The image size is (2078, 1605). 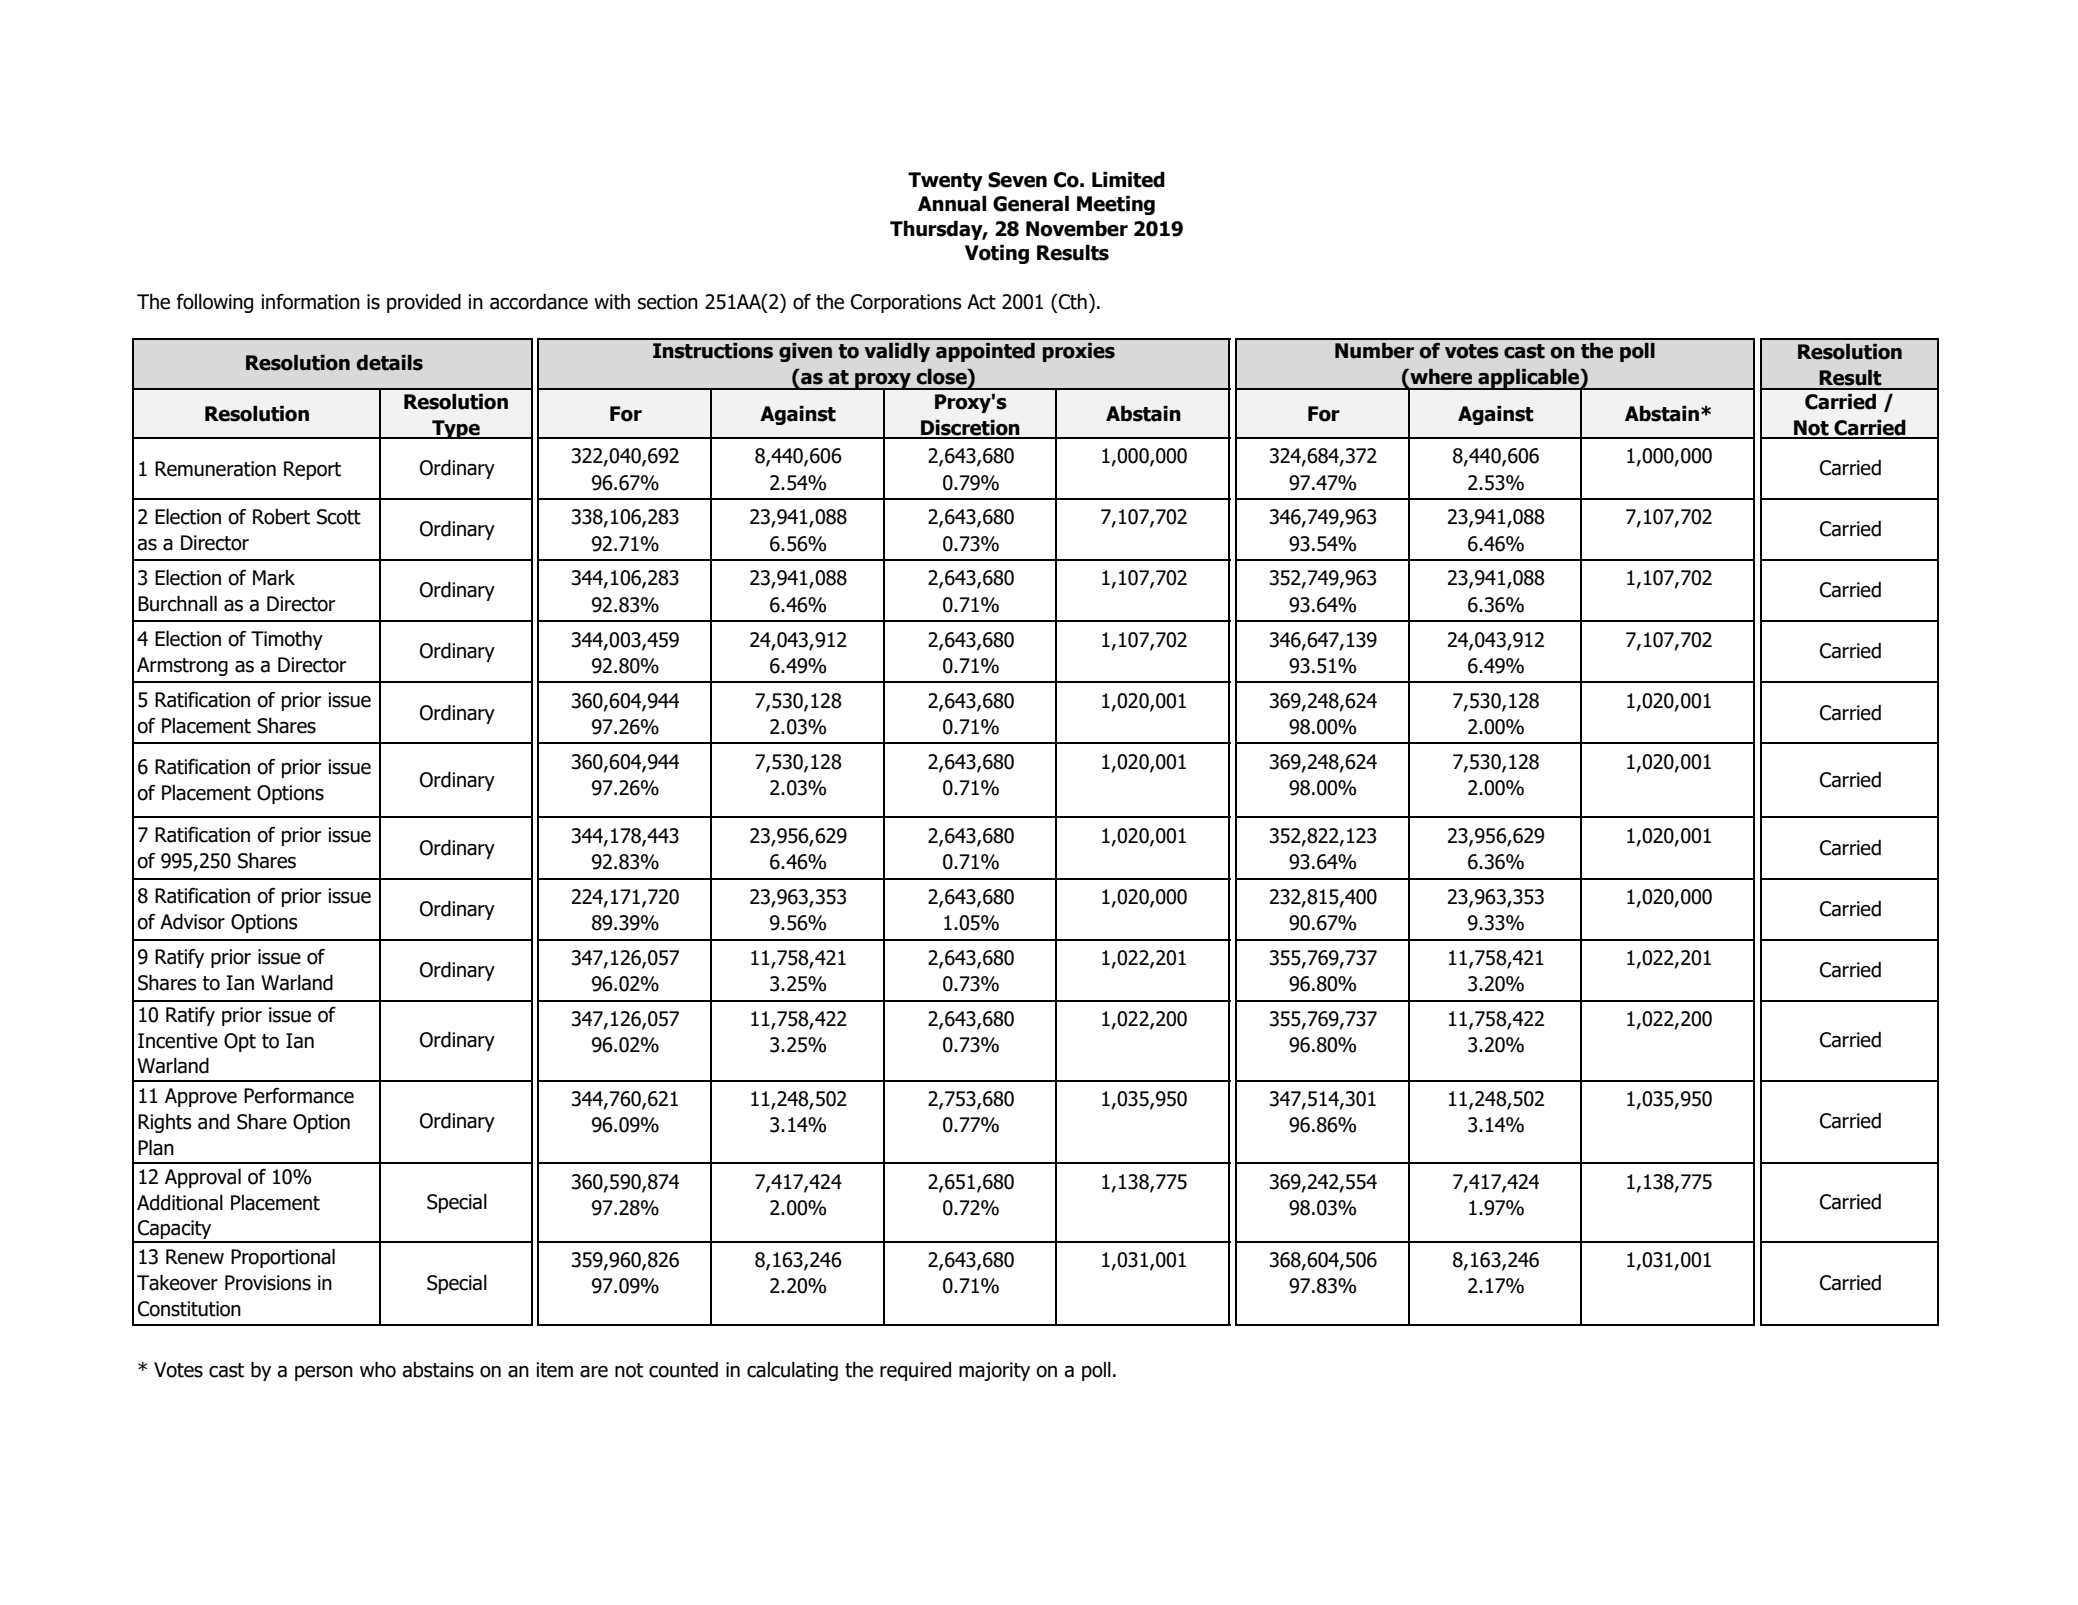 What do you see at coordinates (792, 1371) in the page?
I see `calculating` at bounding box center [792, 1371].
